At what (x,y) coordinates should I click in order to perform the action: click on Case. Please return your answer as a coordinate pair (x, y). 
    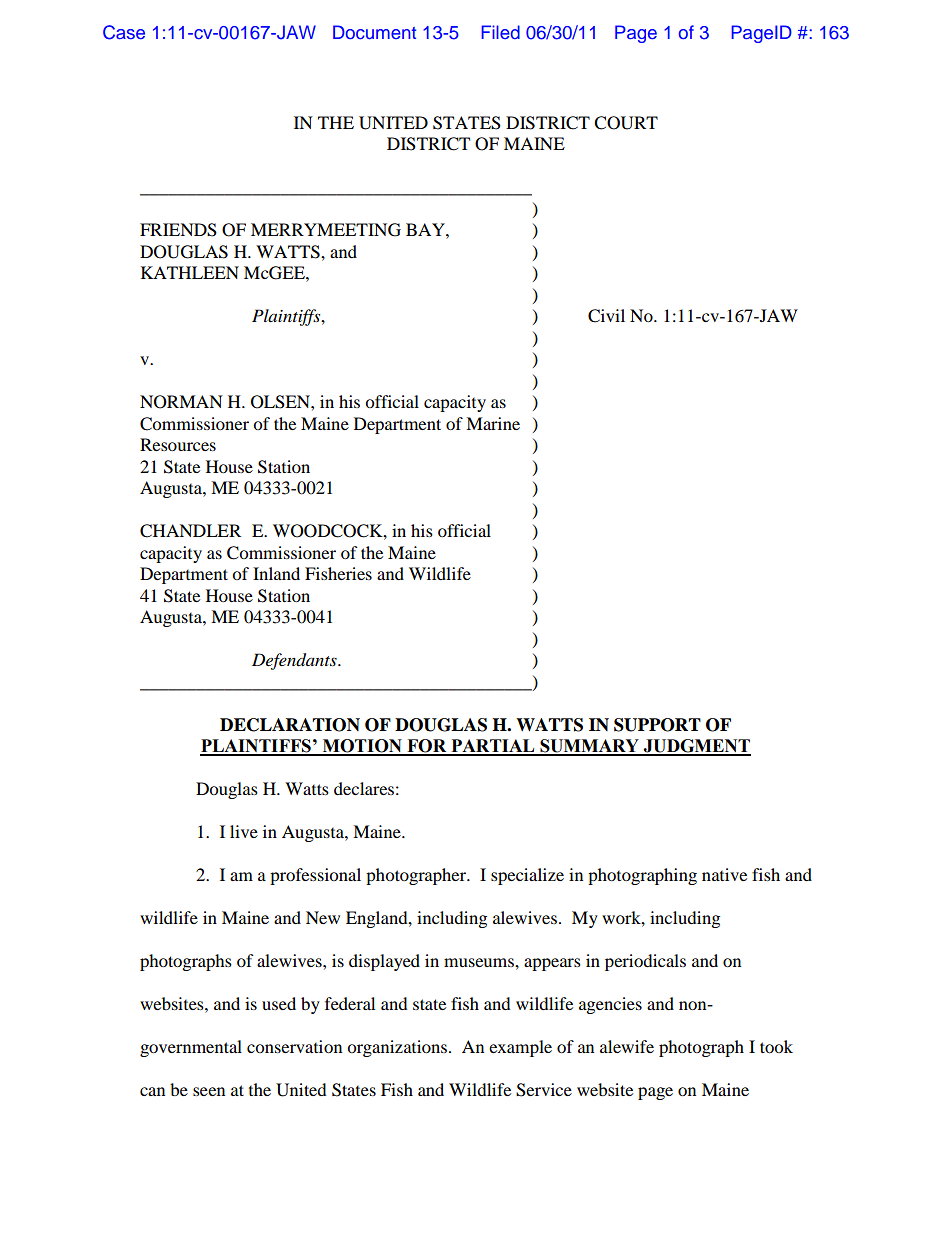
    Looking at the image, I should click on (124, 32).
